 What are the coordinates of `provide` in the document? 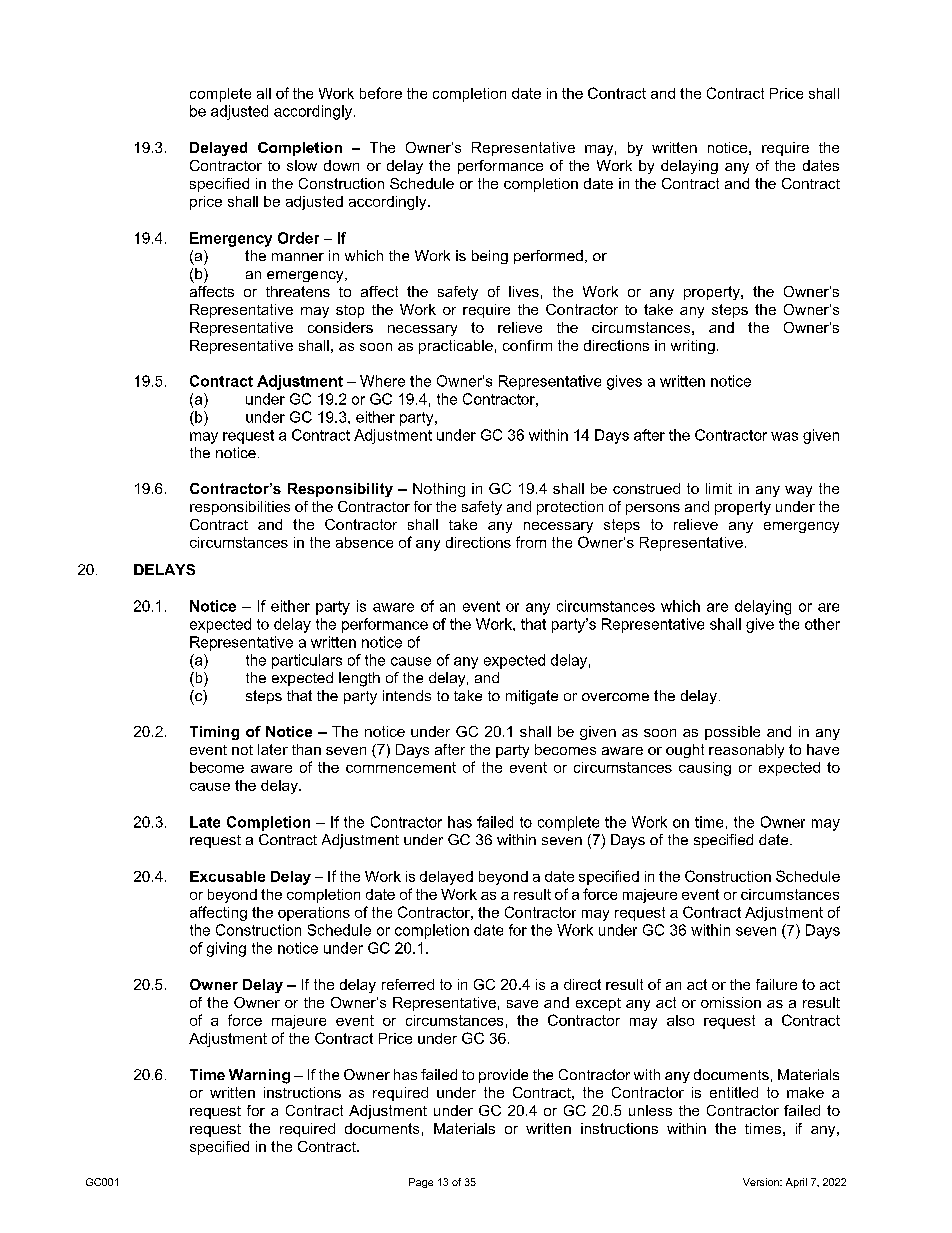 It's located at (503, 1076).
